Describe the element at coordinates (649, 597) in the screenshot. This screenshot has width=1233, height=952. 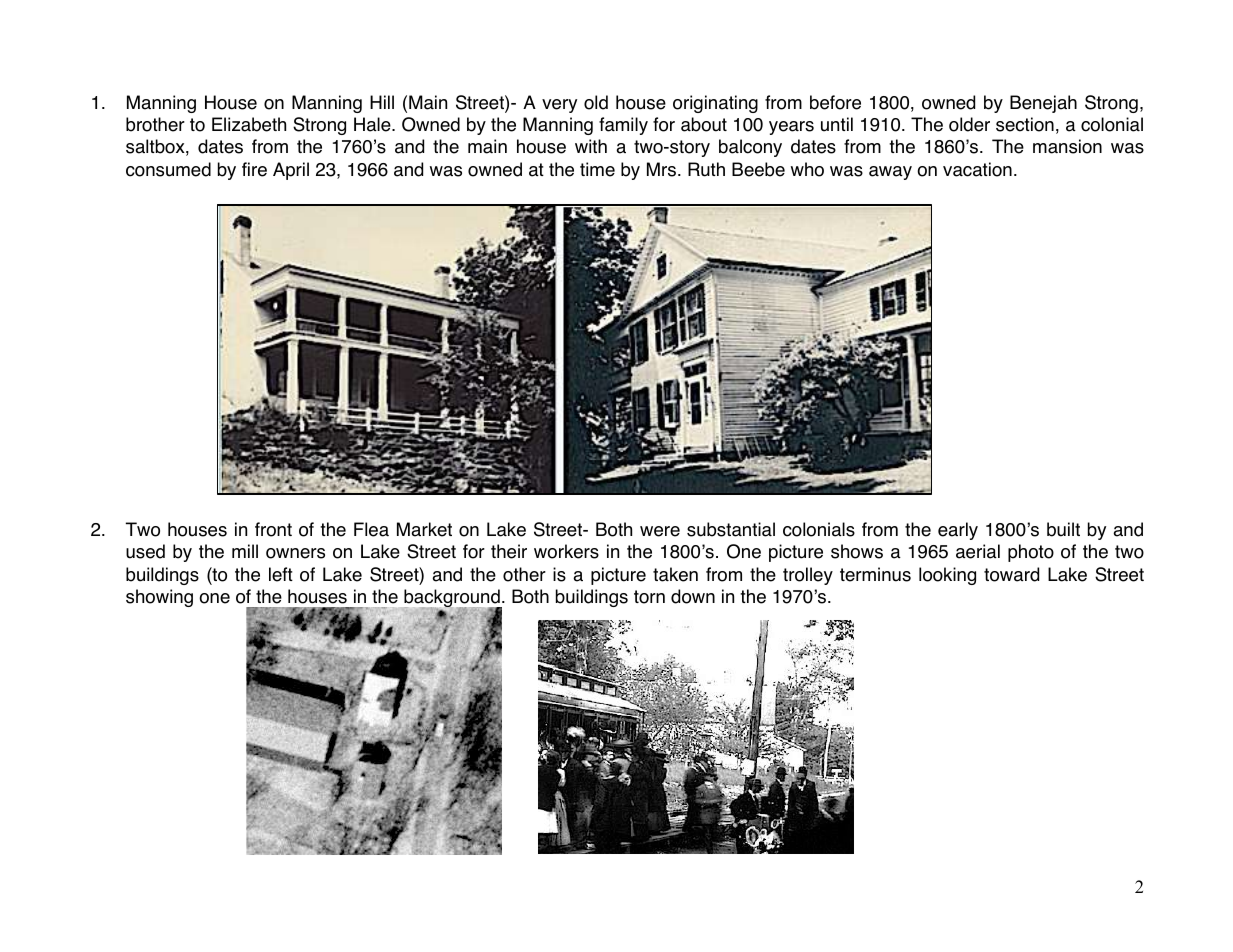
I see `torn` at that location.
